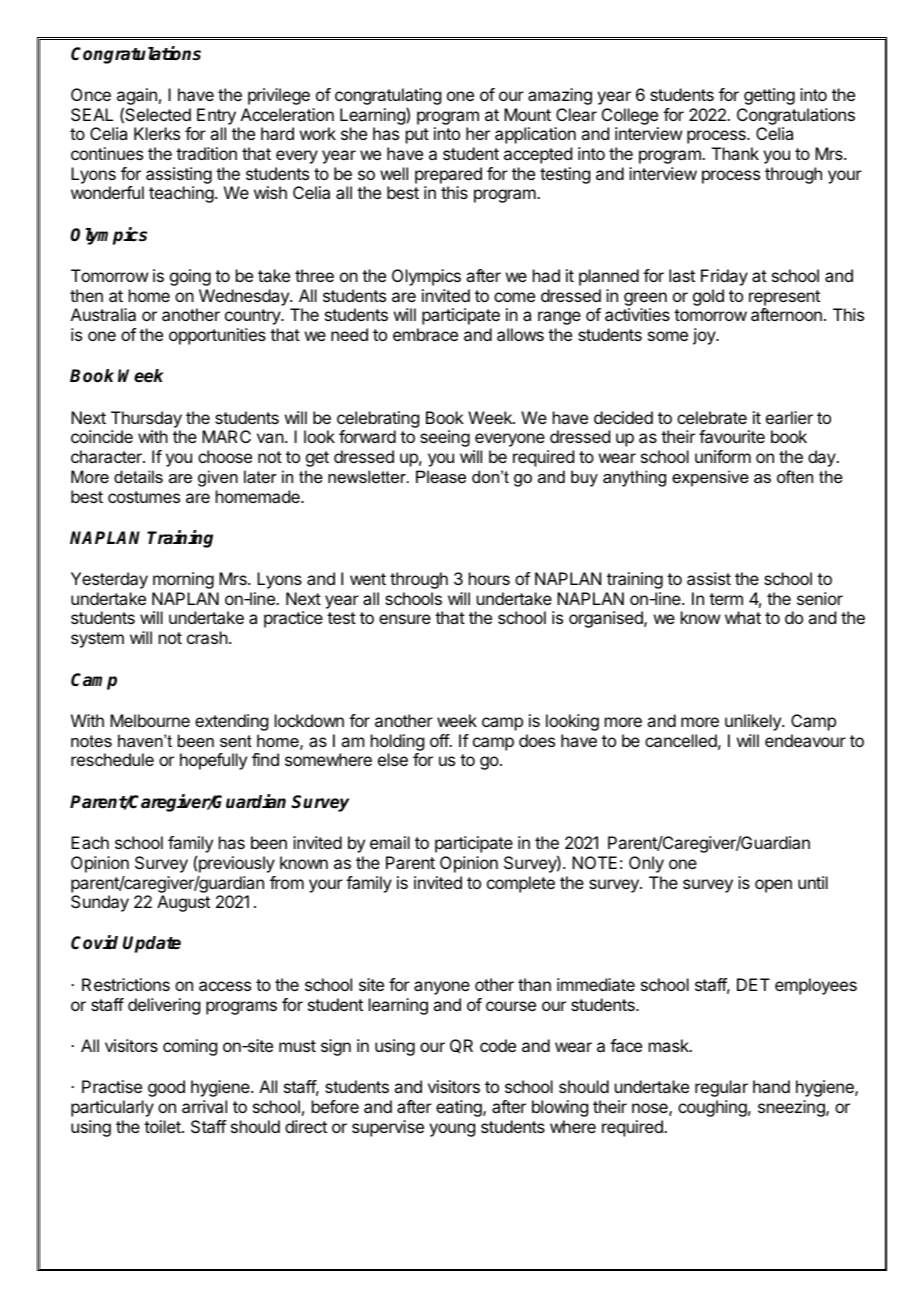  I want to click on getting, so click(769, 96).
